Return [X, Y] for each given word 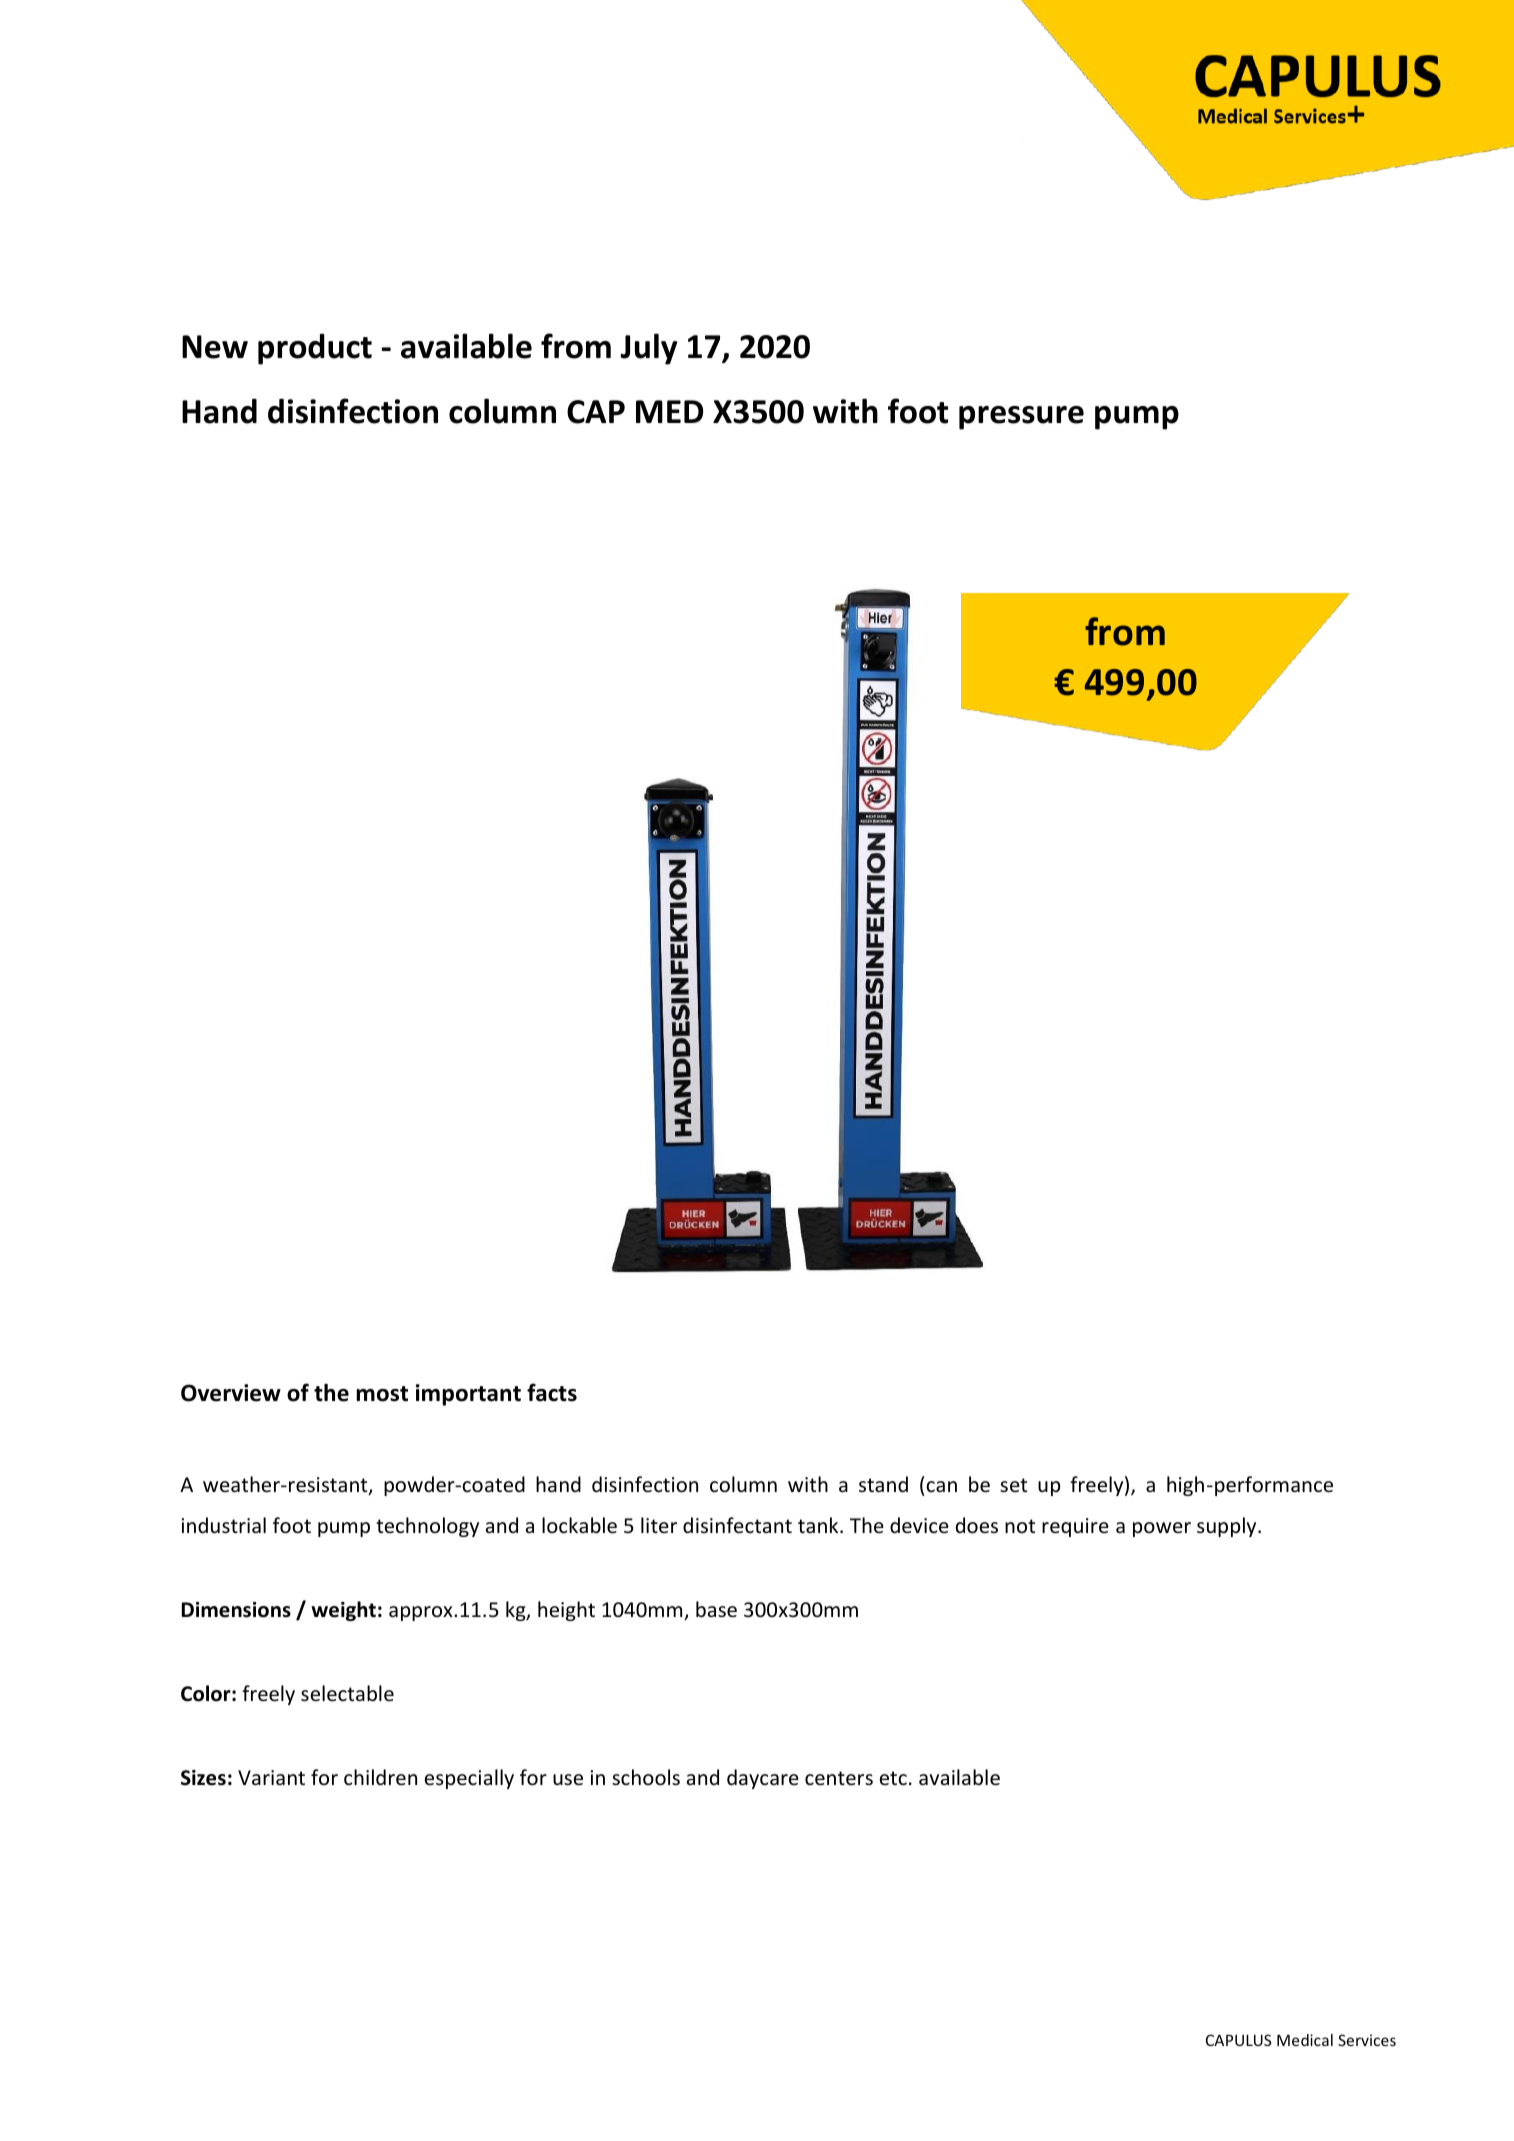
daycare [763, 1779]
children [380, 1777]
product [315, 349]
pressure [1021, 418]
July [649, 349]
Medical [1305, 2040]
